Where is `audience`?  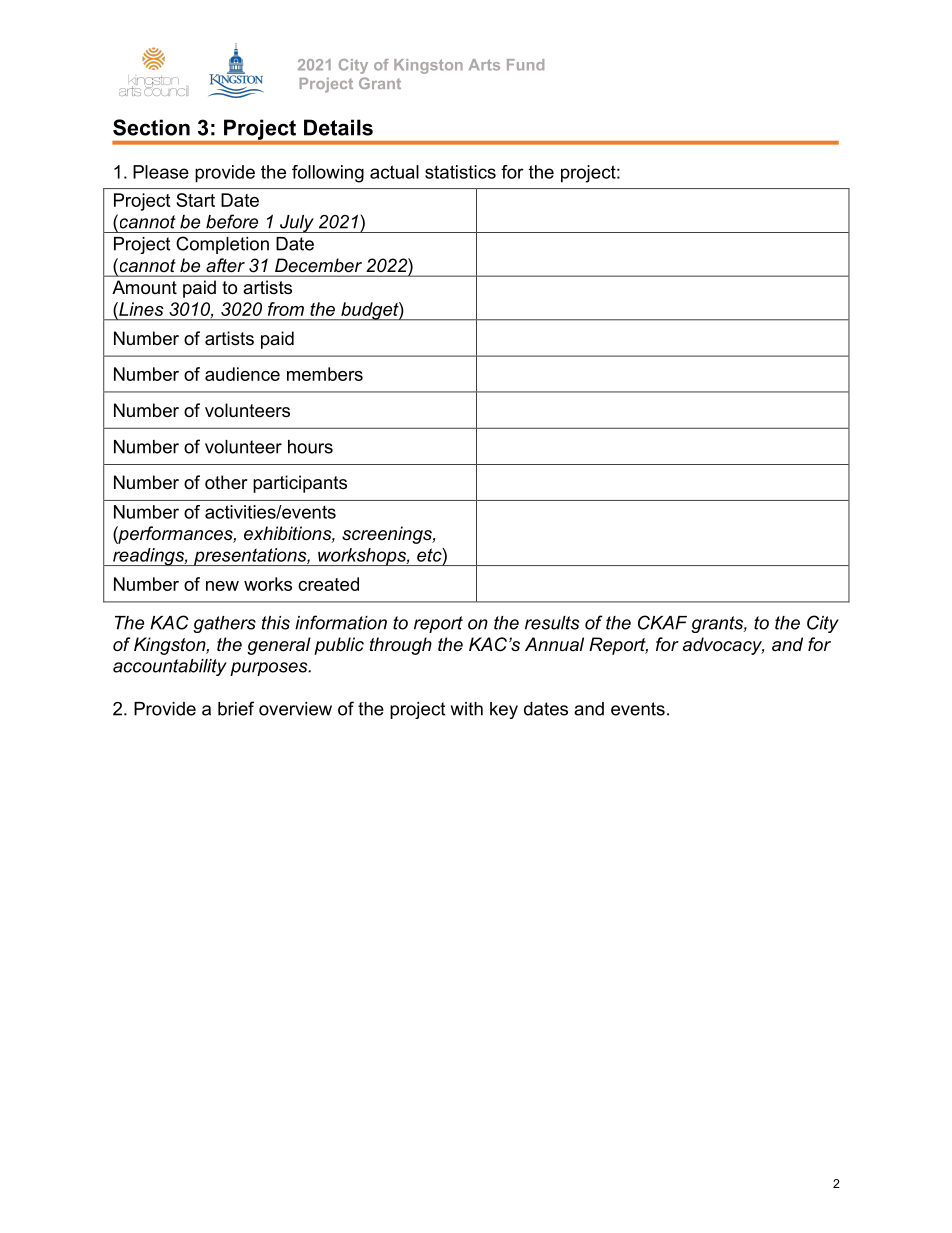
audience is located at coordinates (242, 374).
